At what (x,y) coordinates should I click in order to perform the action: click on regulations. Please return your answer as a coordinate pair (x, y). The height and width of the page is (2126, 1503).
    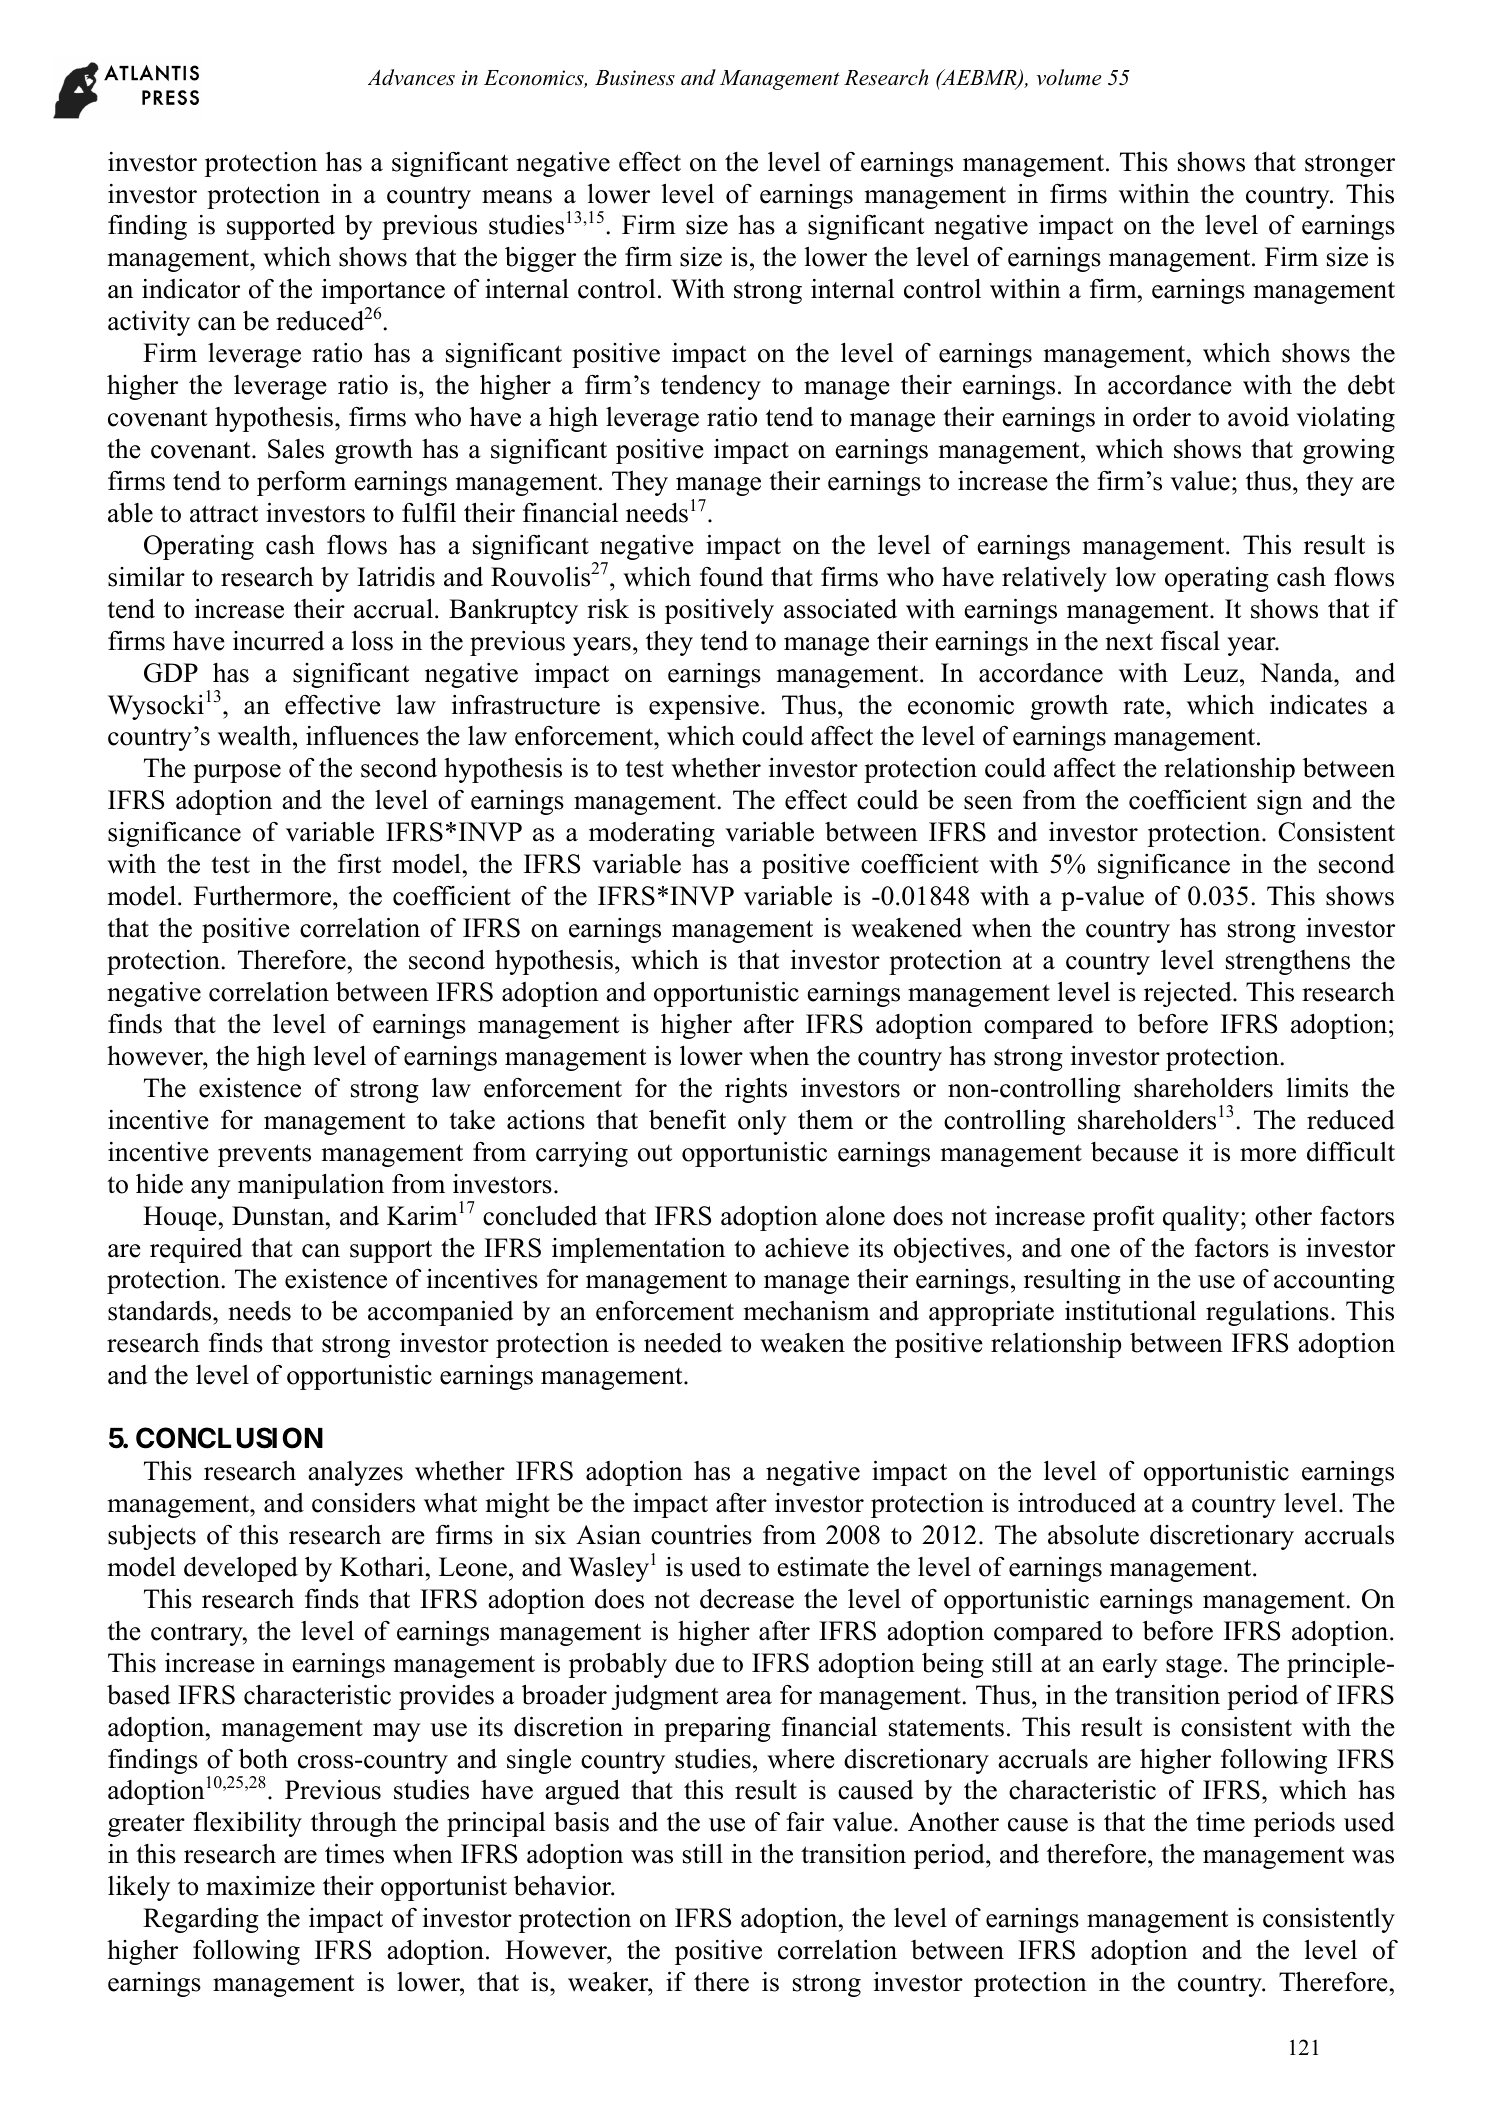
    Looking at the image, I should click on (1267, 1313).
